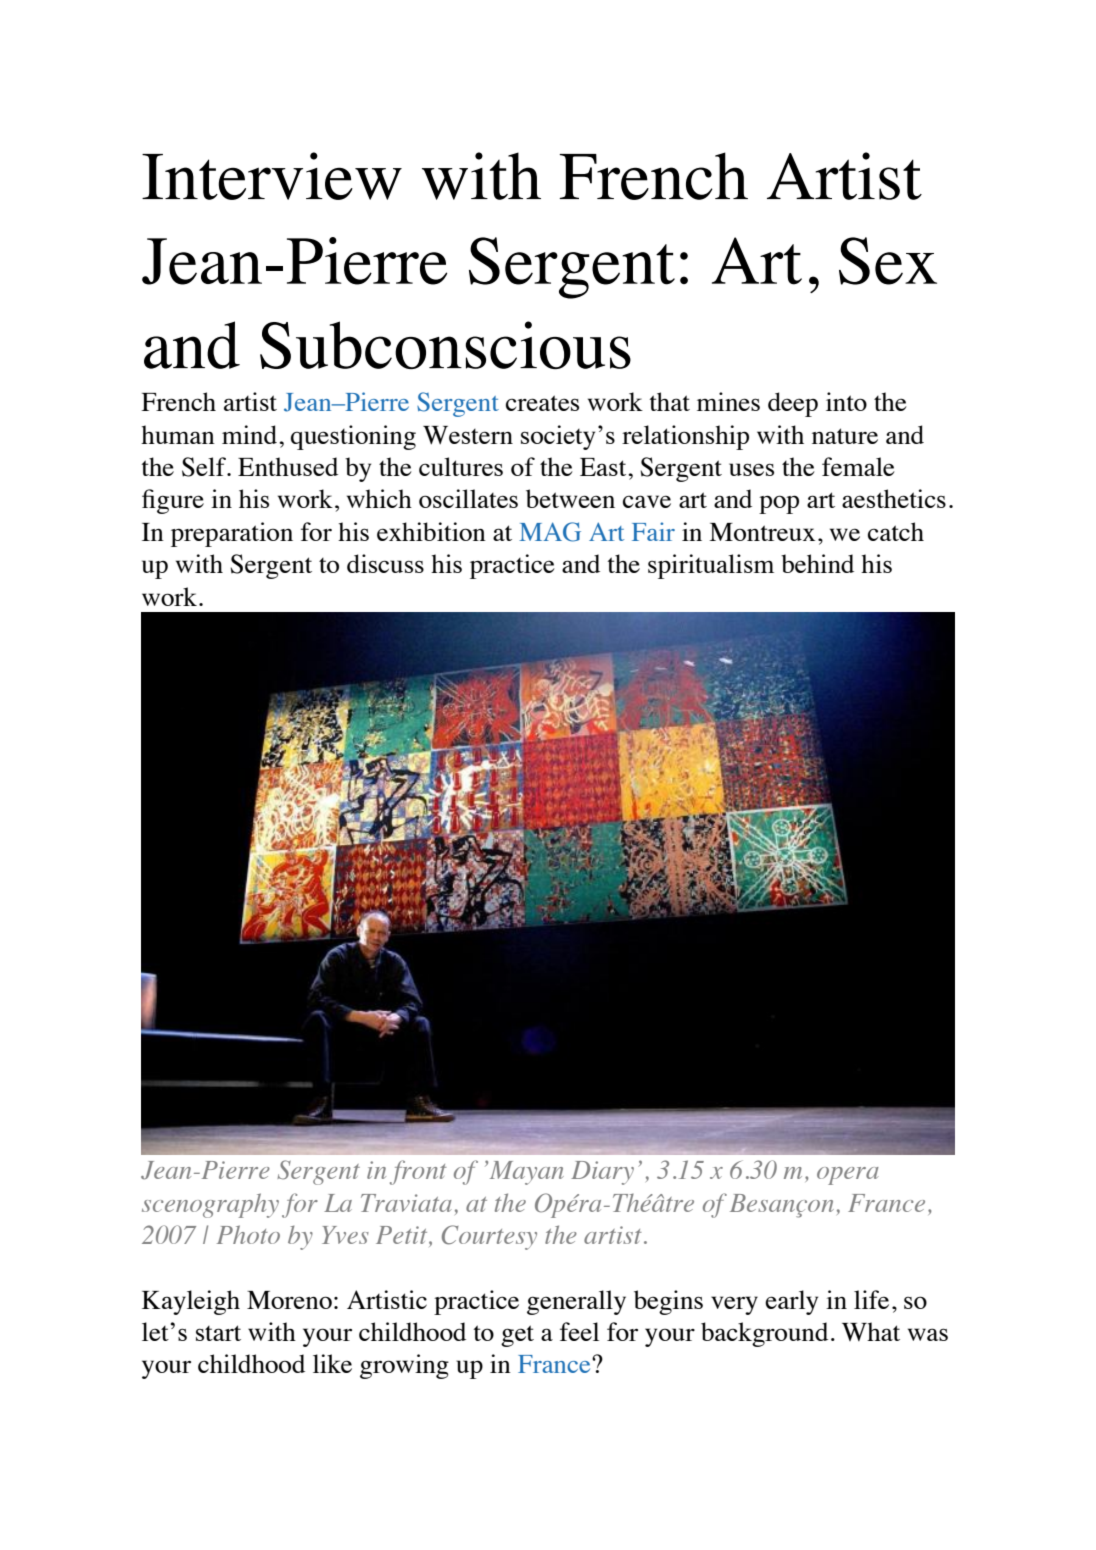  I want to click on Interview, so click(272, 176).
